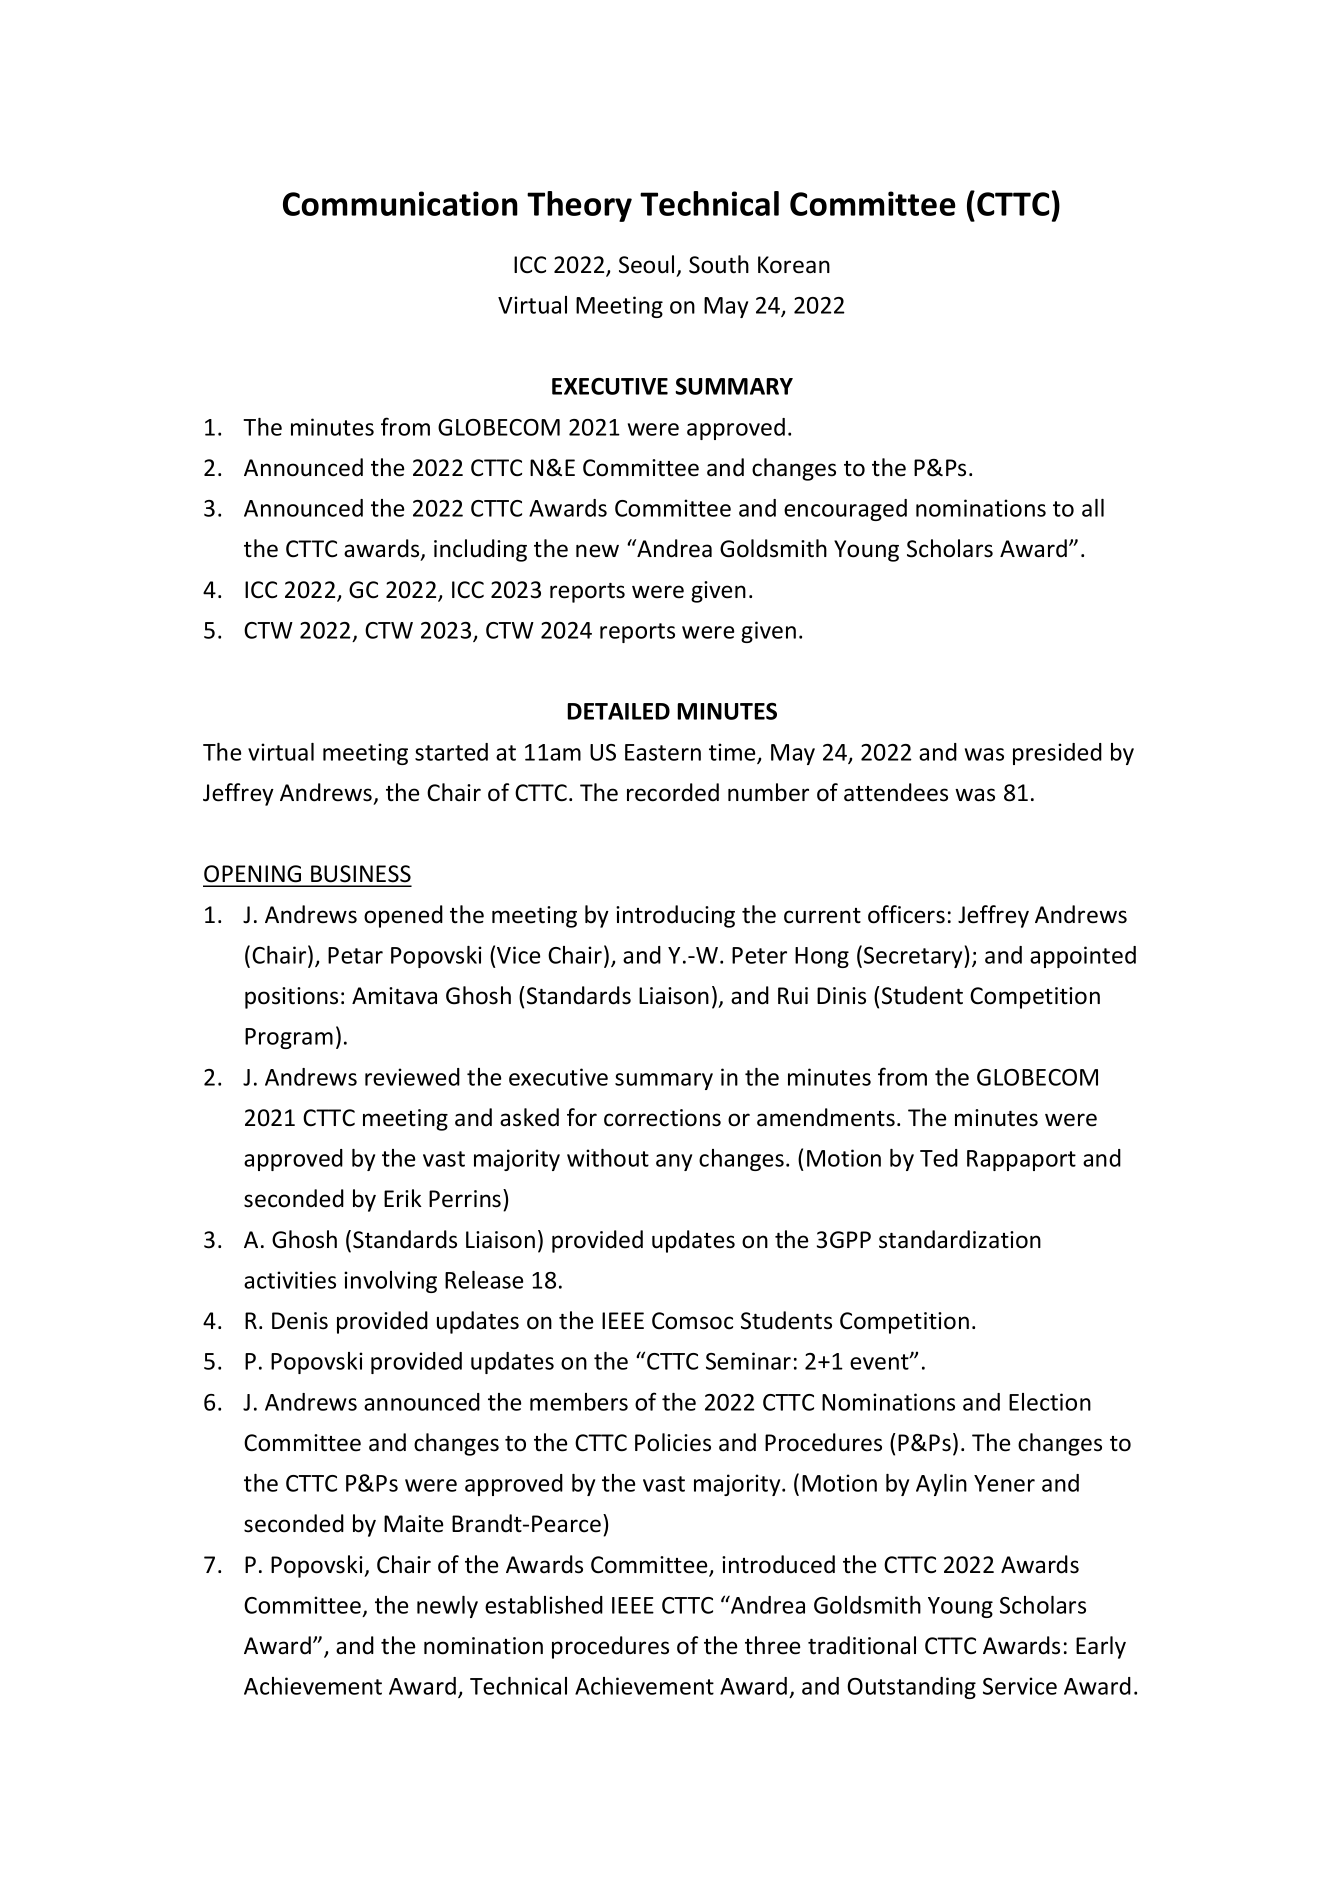  What do you see at coordinates (772, 1645) in the image?
I see `three` at bounding box center [772, 1645].
